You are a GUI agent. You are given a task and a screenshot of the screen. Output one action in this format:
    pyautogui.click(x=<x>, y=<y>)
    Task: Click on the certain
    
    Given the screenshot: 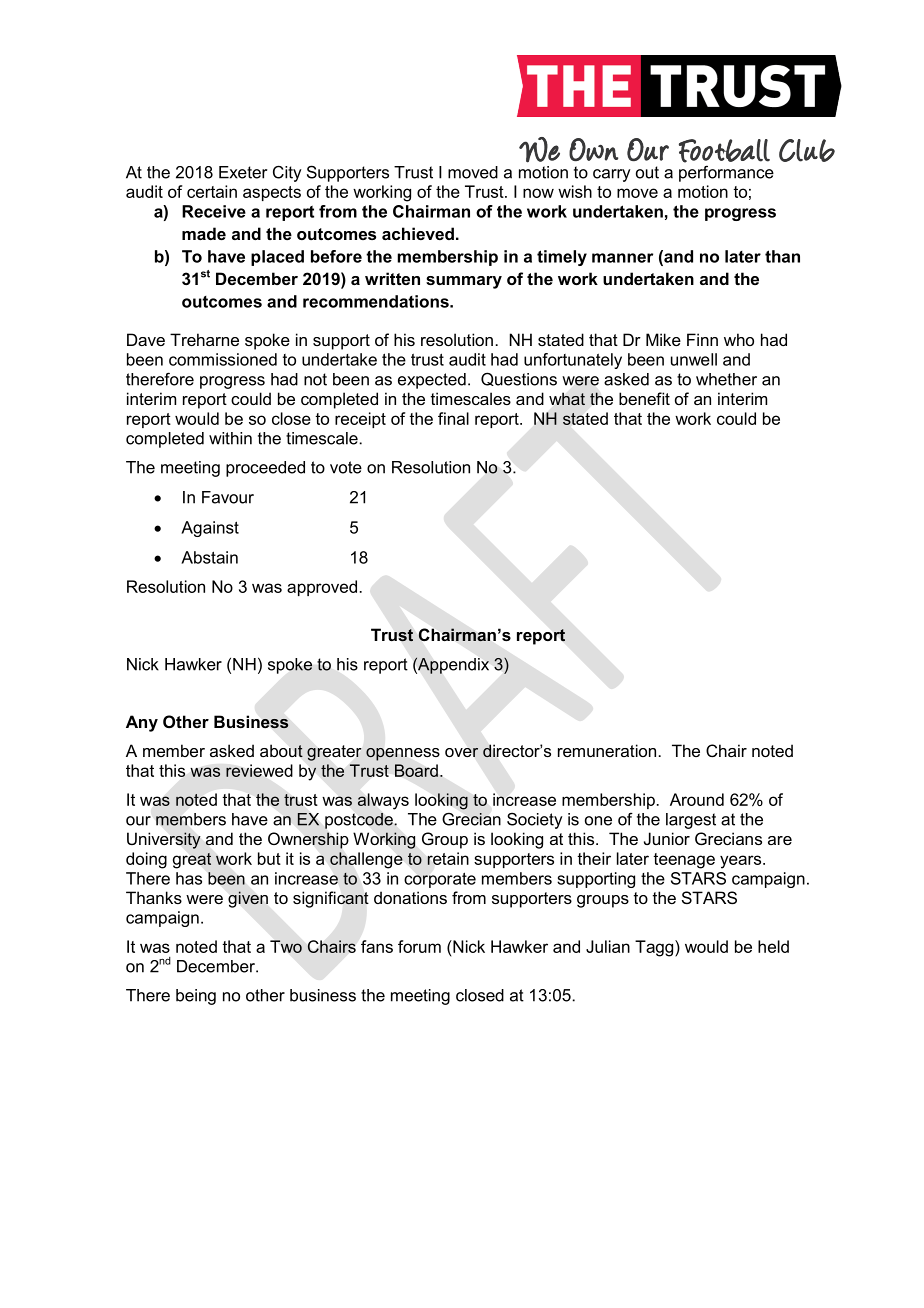 What is the action you would take?
    pyautogui.click(x=212, y=191)
